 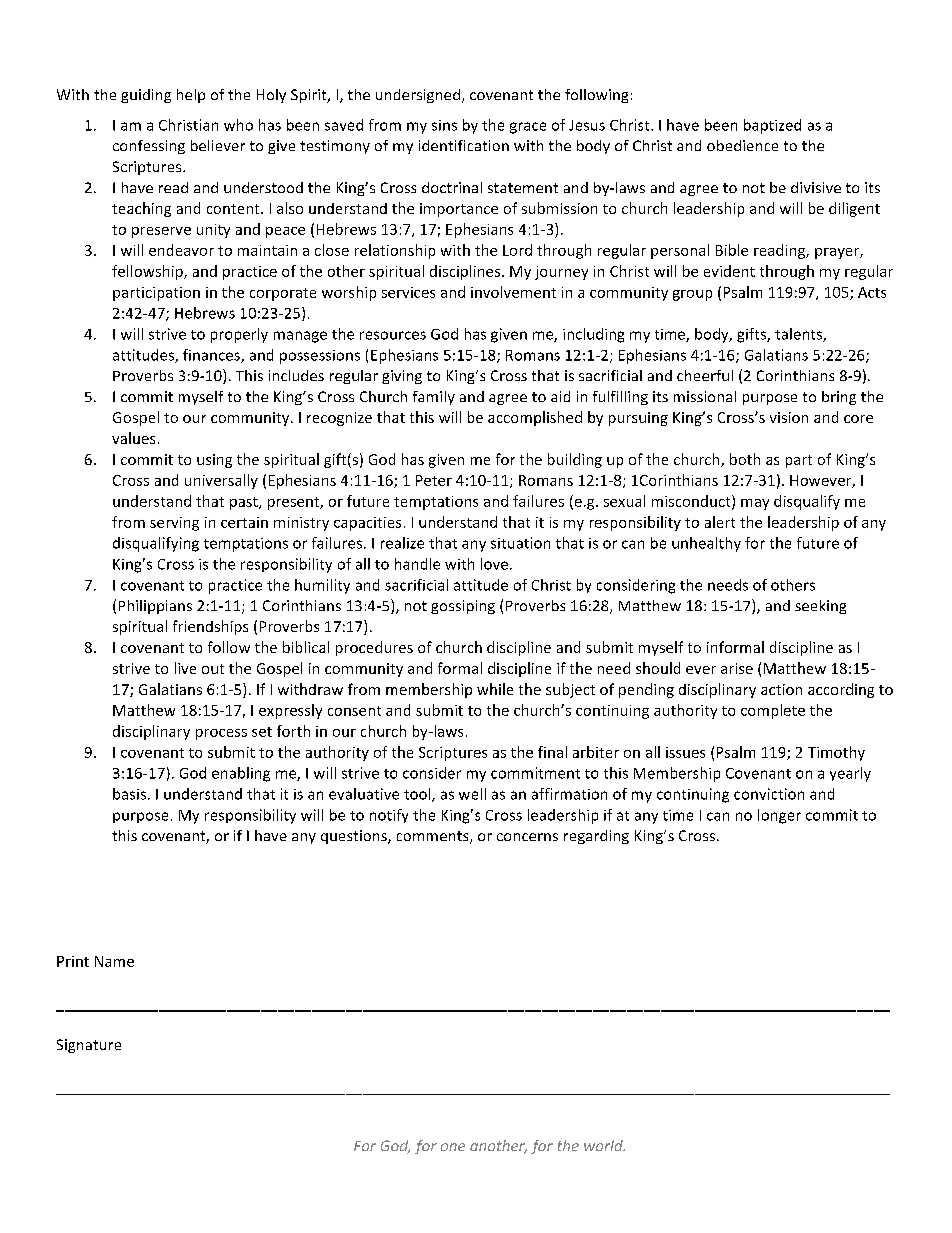 What do you see at coordinates (149, 147) in the screenshot?
I see `confessing` at bounding box center [149, 147].
